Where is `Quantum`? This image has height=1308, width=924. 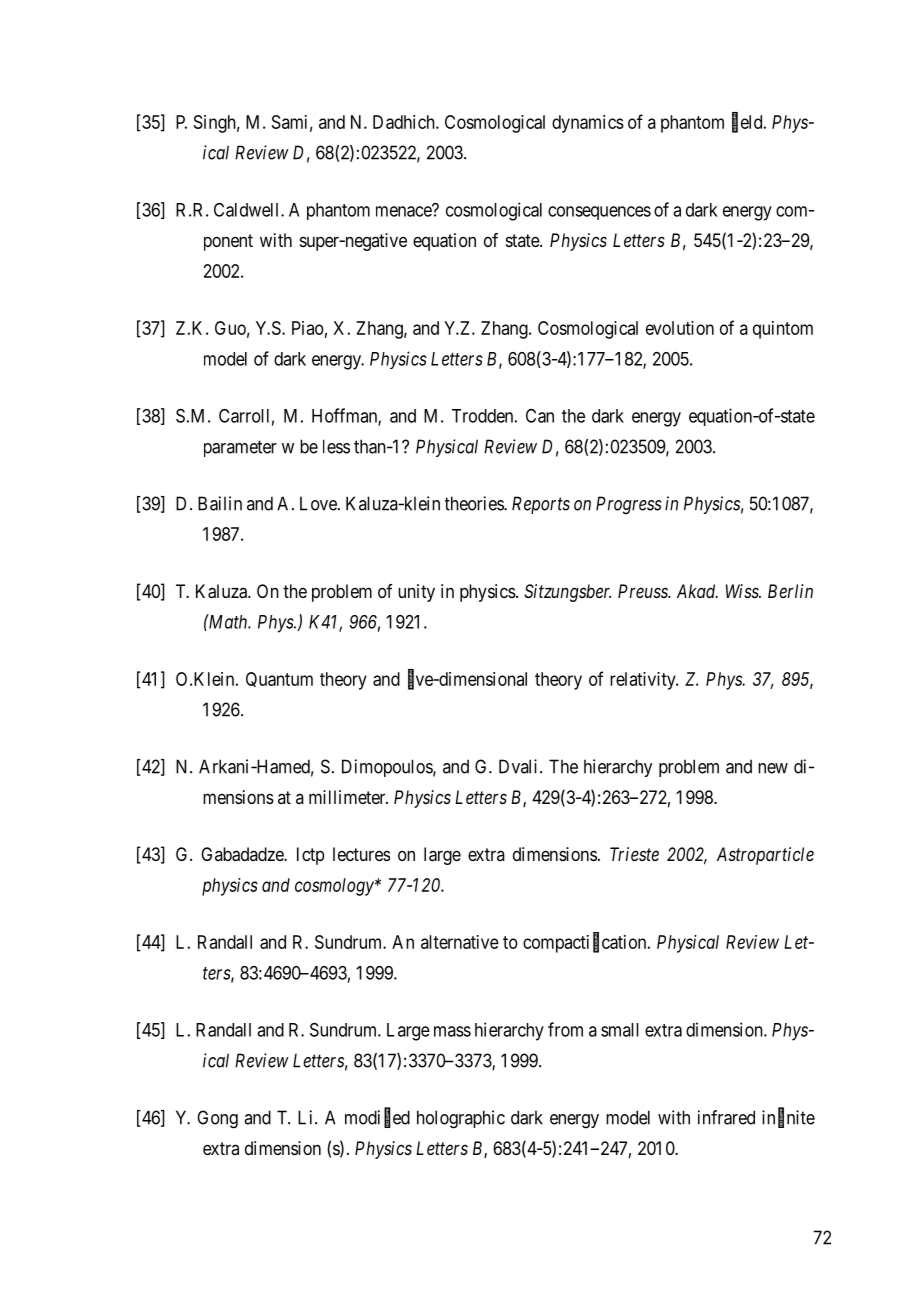
Quantum is located at coordinates (279, 679).
